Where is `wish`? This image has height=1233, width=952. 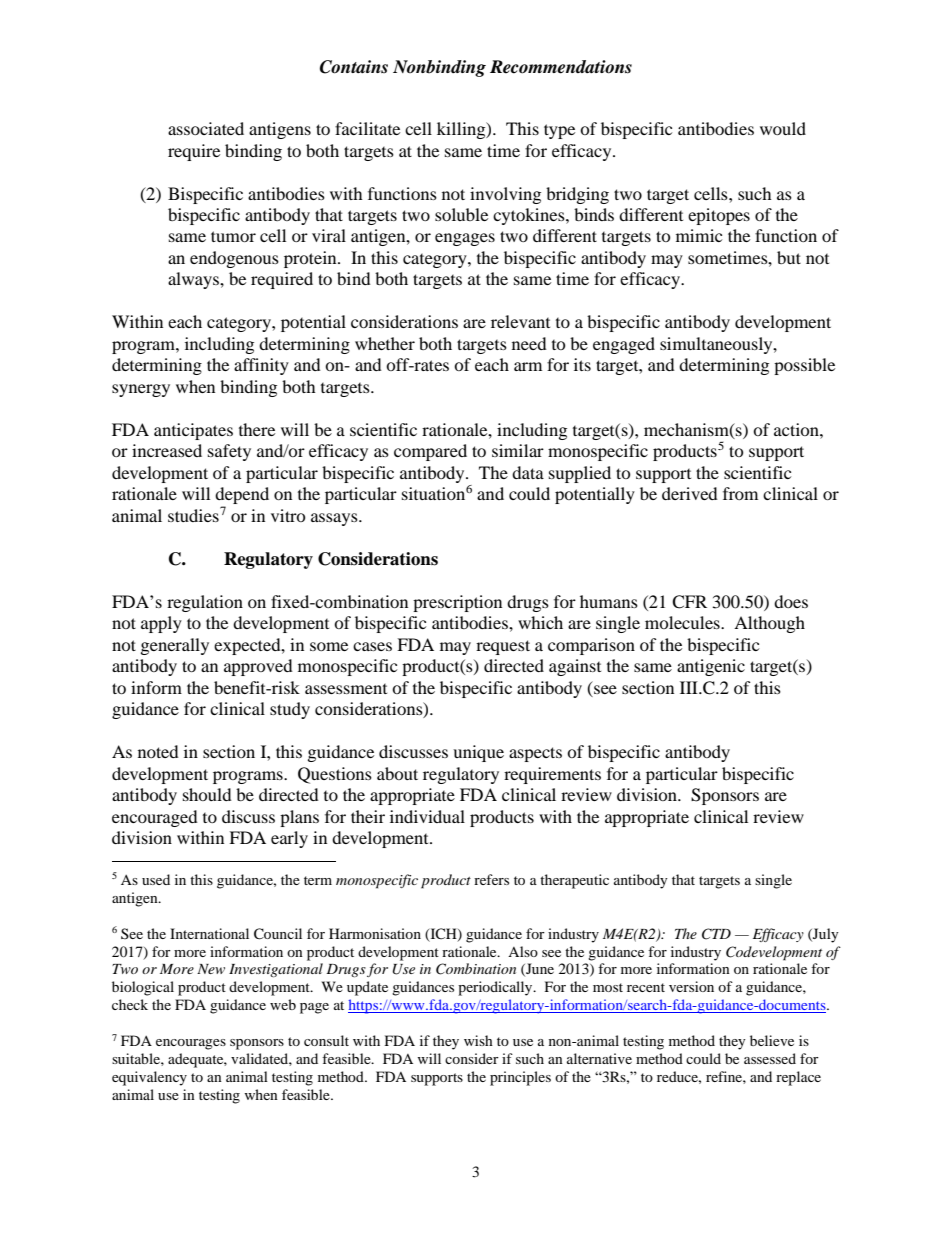
wish is located at coordinates (478, 1040).
